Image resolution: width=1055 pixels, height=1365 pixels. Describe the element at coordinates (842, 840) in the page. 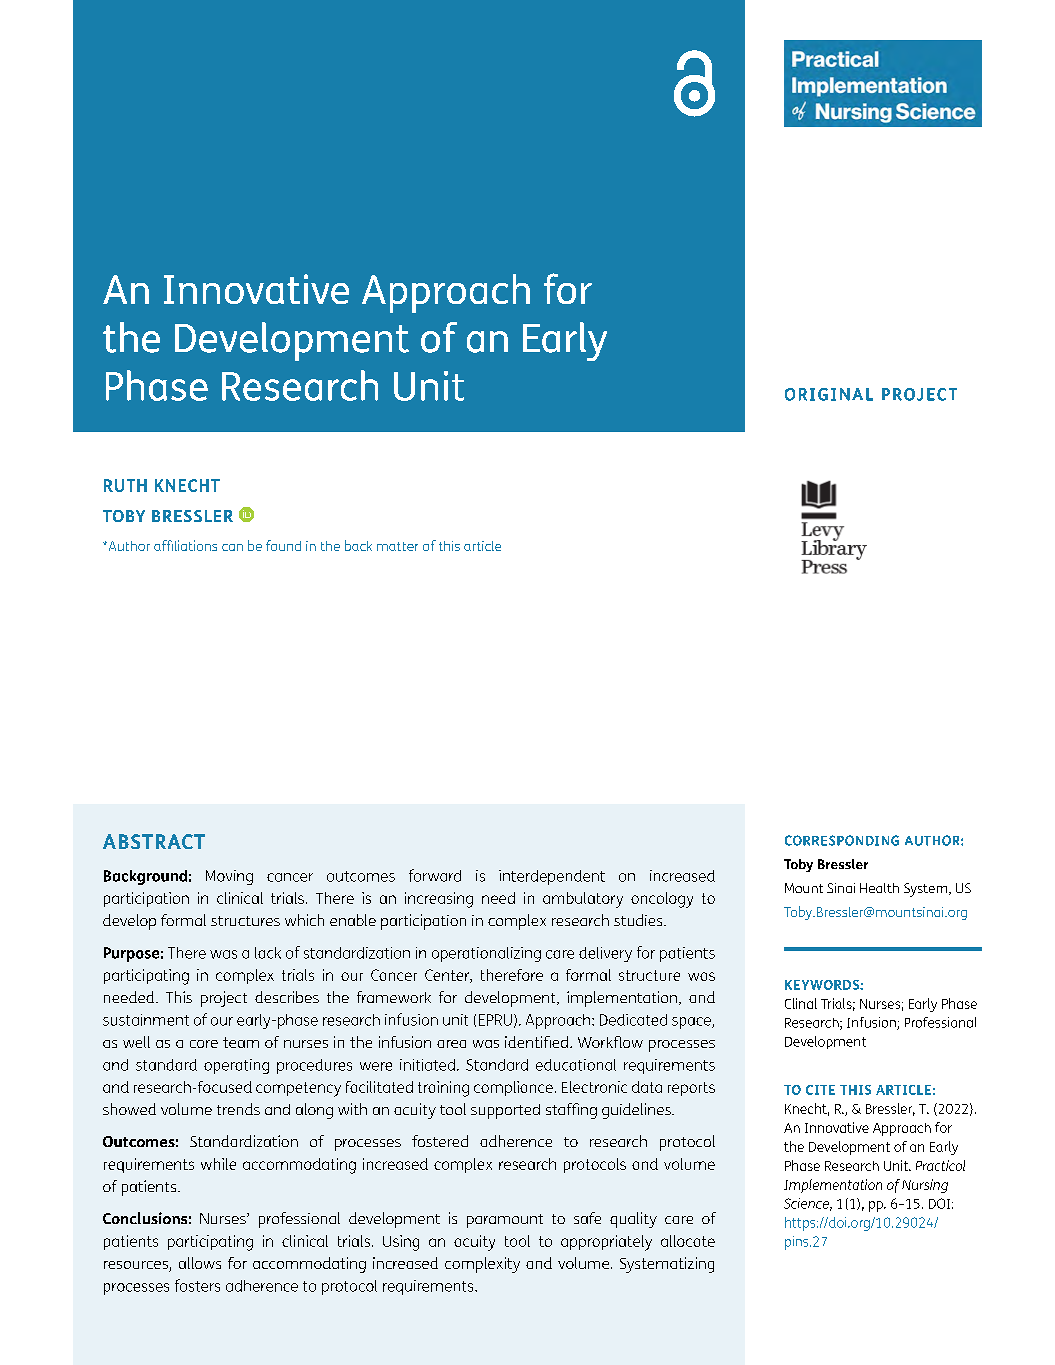

I see `CORRESPONDING` at that location.
